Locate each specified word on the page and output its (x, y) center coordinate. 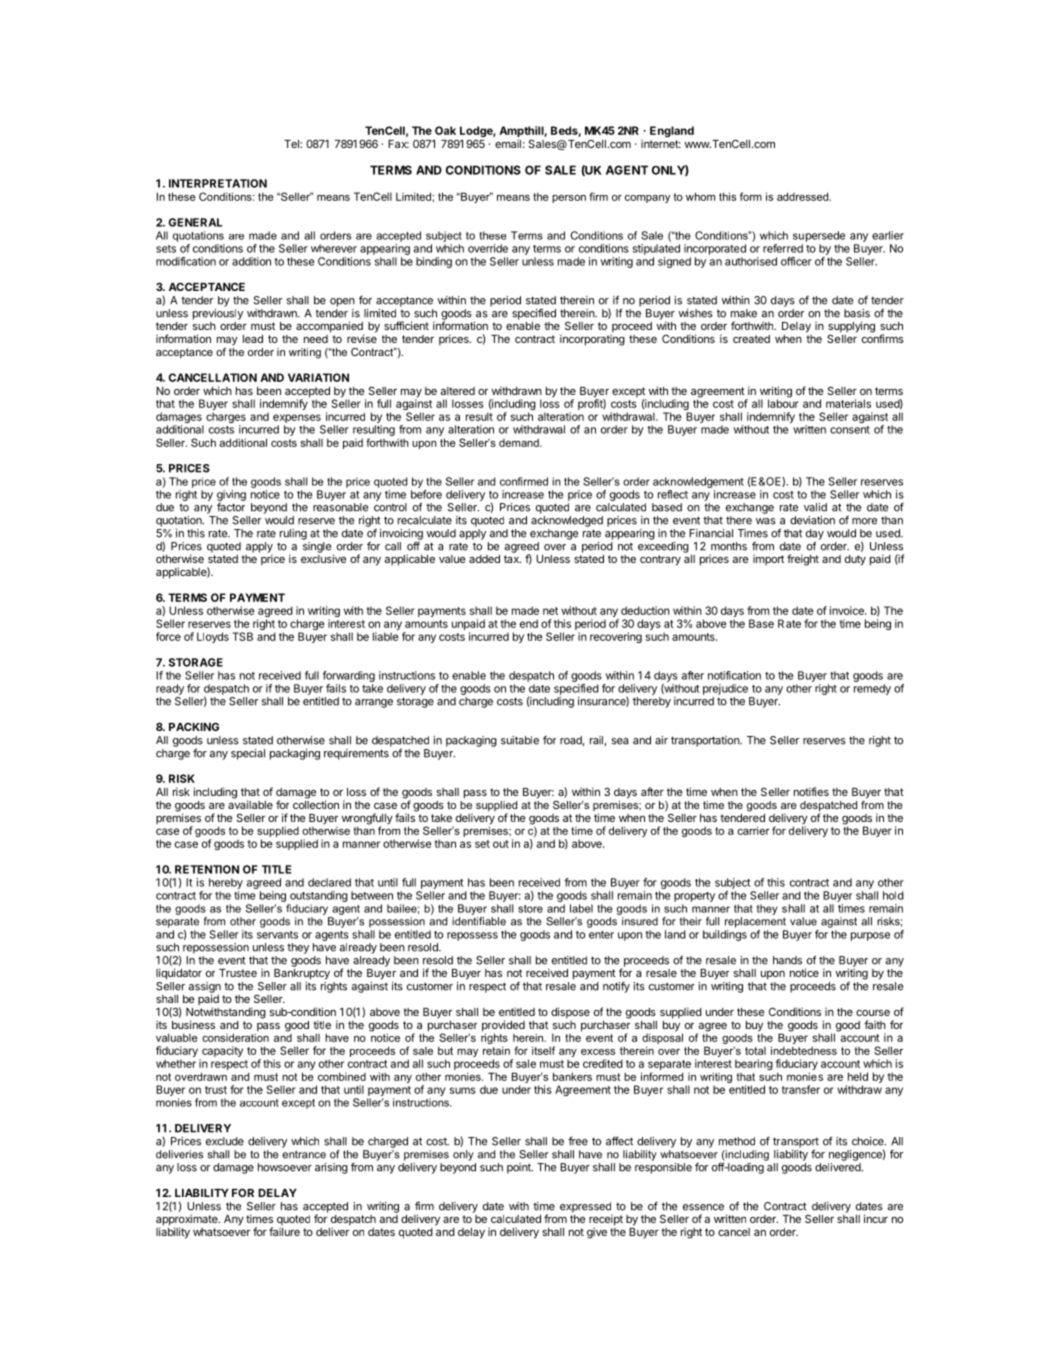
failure (284, 1231)
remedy (872, 689)
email (508, 143)
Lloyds (213, 637)
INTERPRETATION (218, 183)
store (530, 909)
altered (458, 391)
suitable (520, 740)
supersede (819, 236)
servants (277, 935)
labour (783, 402)
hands (787, 960)
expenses (297, 418)
